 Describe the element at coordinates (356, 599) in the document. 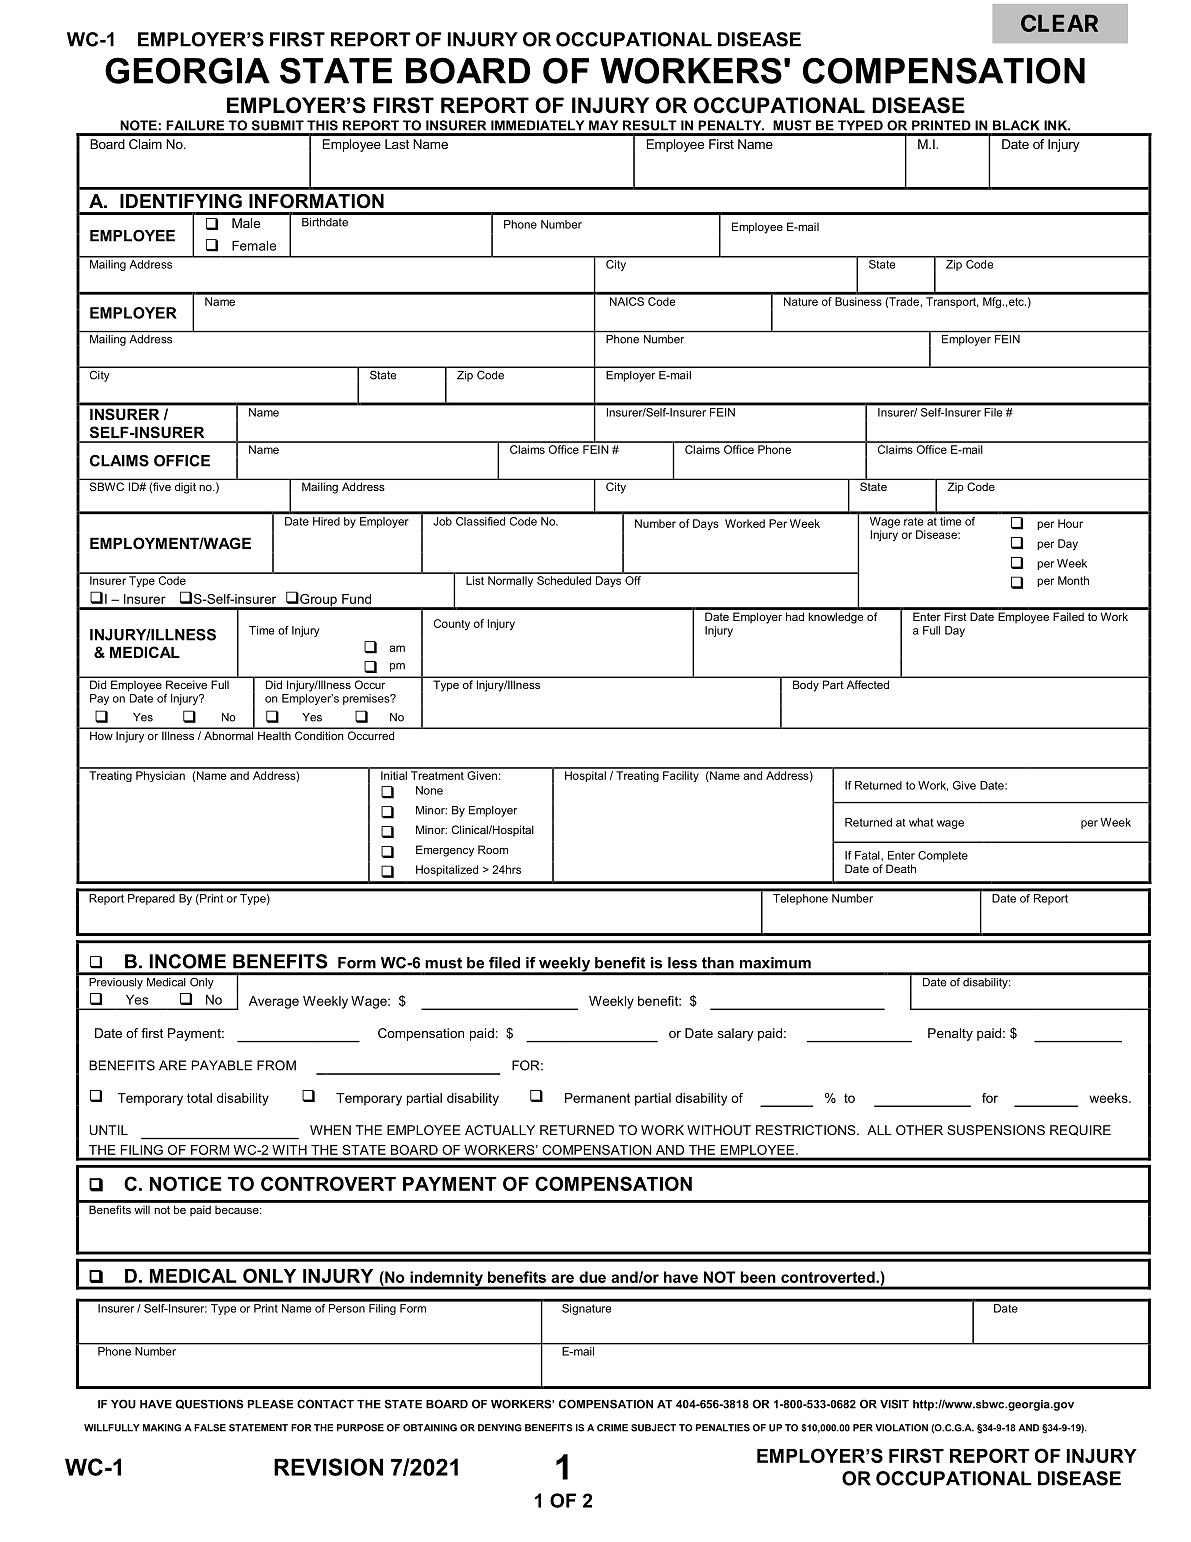

I see `Fund` at that location.
